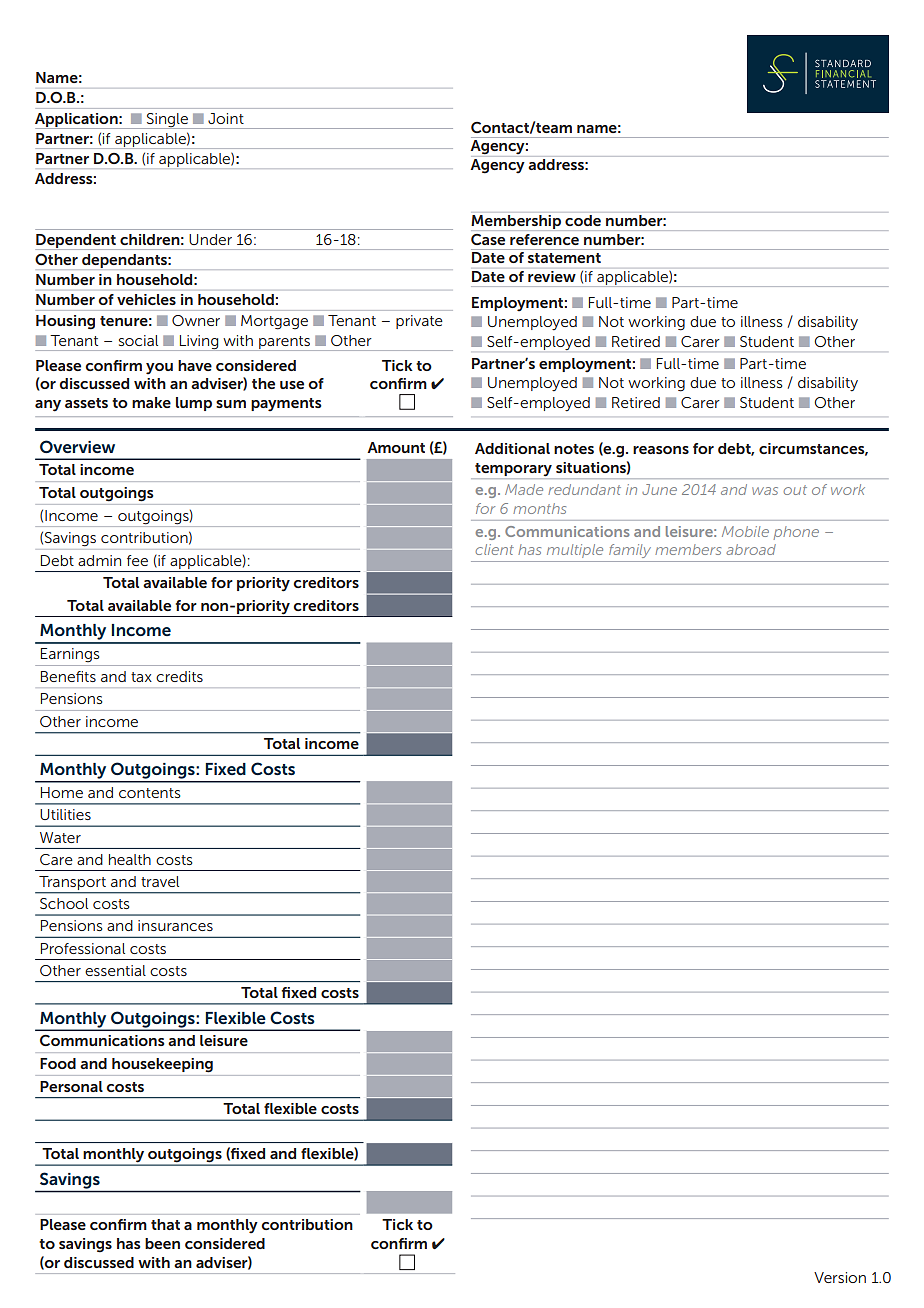  I want to click on that, so click(165, 1224).
